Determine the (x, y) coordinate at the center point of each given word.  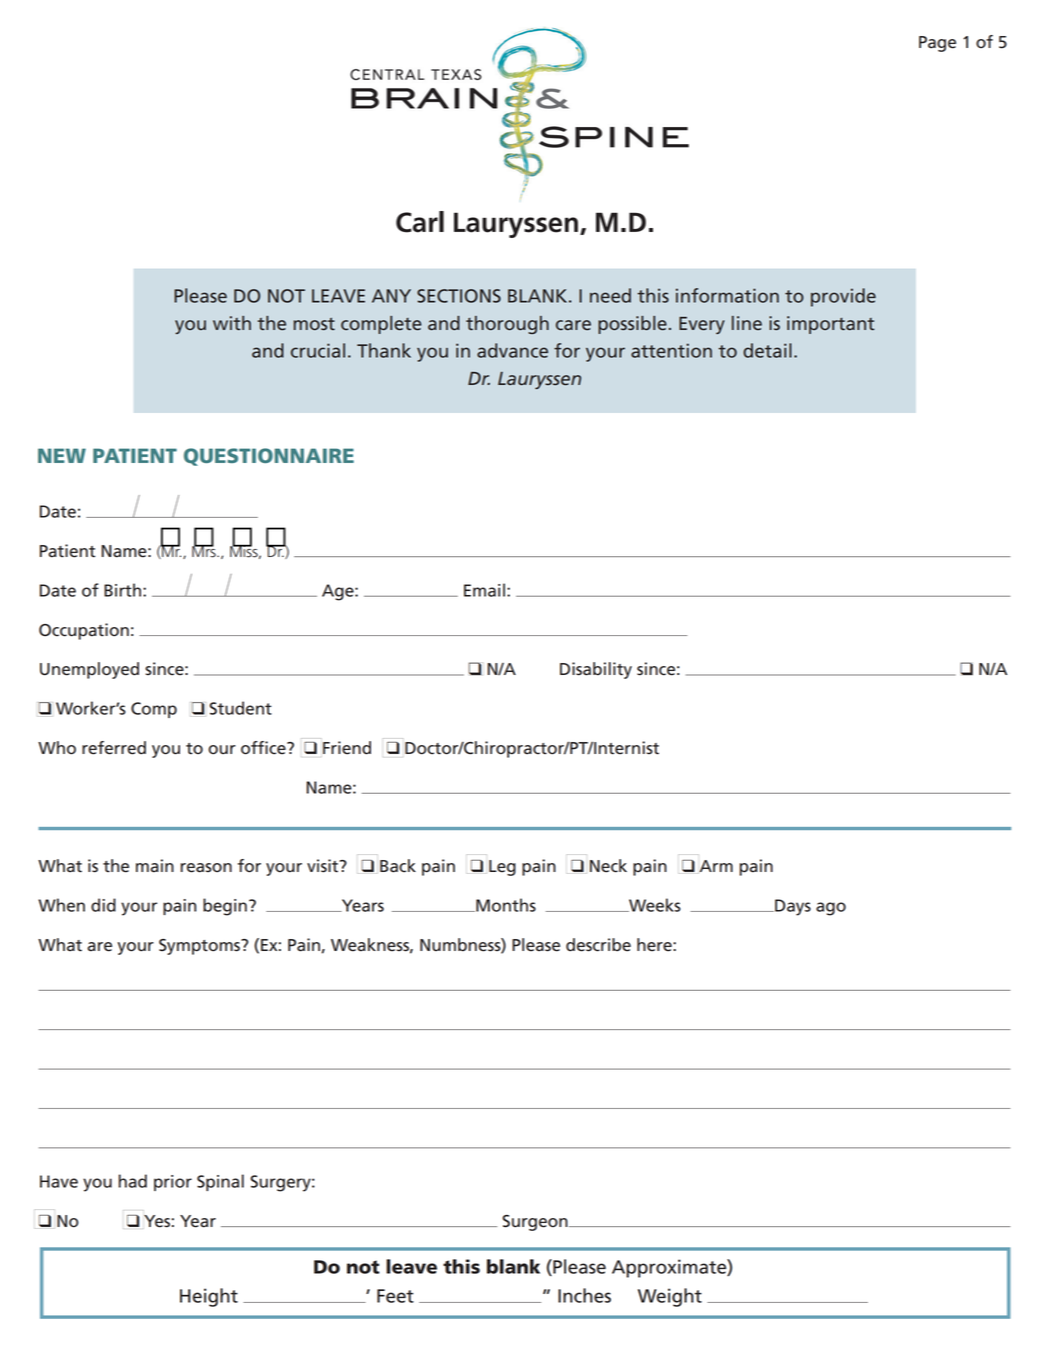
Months (505, 905)
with (232, 323)
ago (831, 909)
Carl (420, 222)
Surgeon (536, 1223)
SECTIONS (459, 296)
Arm (716, 866)
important (831, 325)
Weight (670, 1297)
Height (209, 1297)
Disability (596, 670)
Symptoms (200, 947)
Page (937, 44)
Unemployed (89, 670)
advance (512, 350)
